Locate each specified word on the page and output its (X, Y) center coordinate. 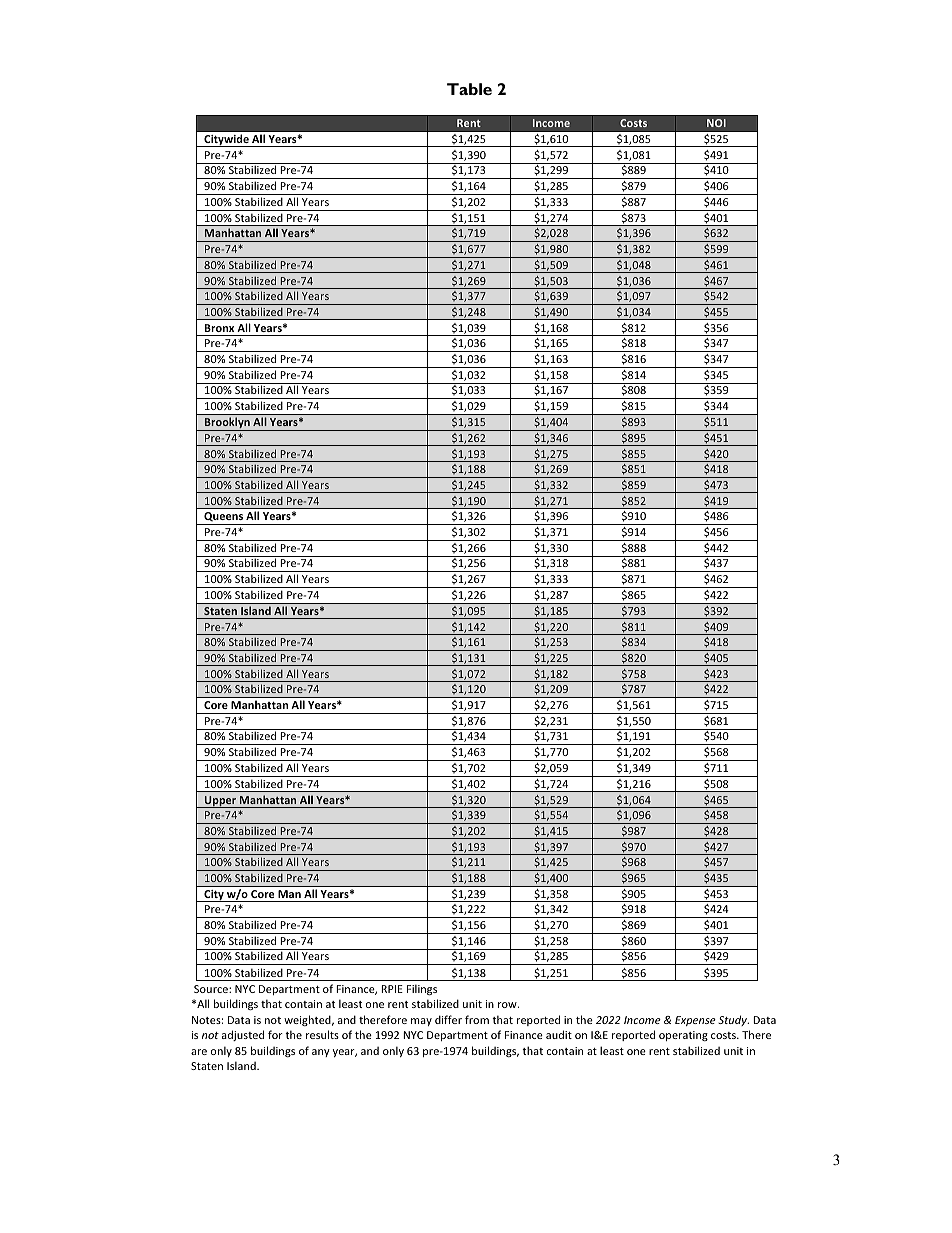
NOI (716, 123)
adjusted (243, 1035)
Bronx (219, 328)
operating (683, 1036)
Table (469, 89)
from (477, 1019)
